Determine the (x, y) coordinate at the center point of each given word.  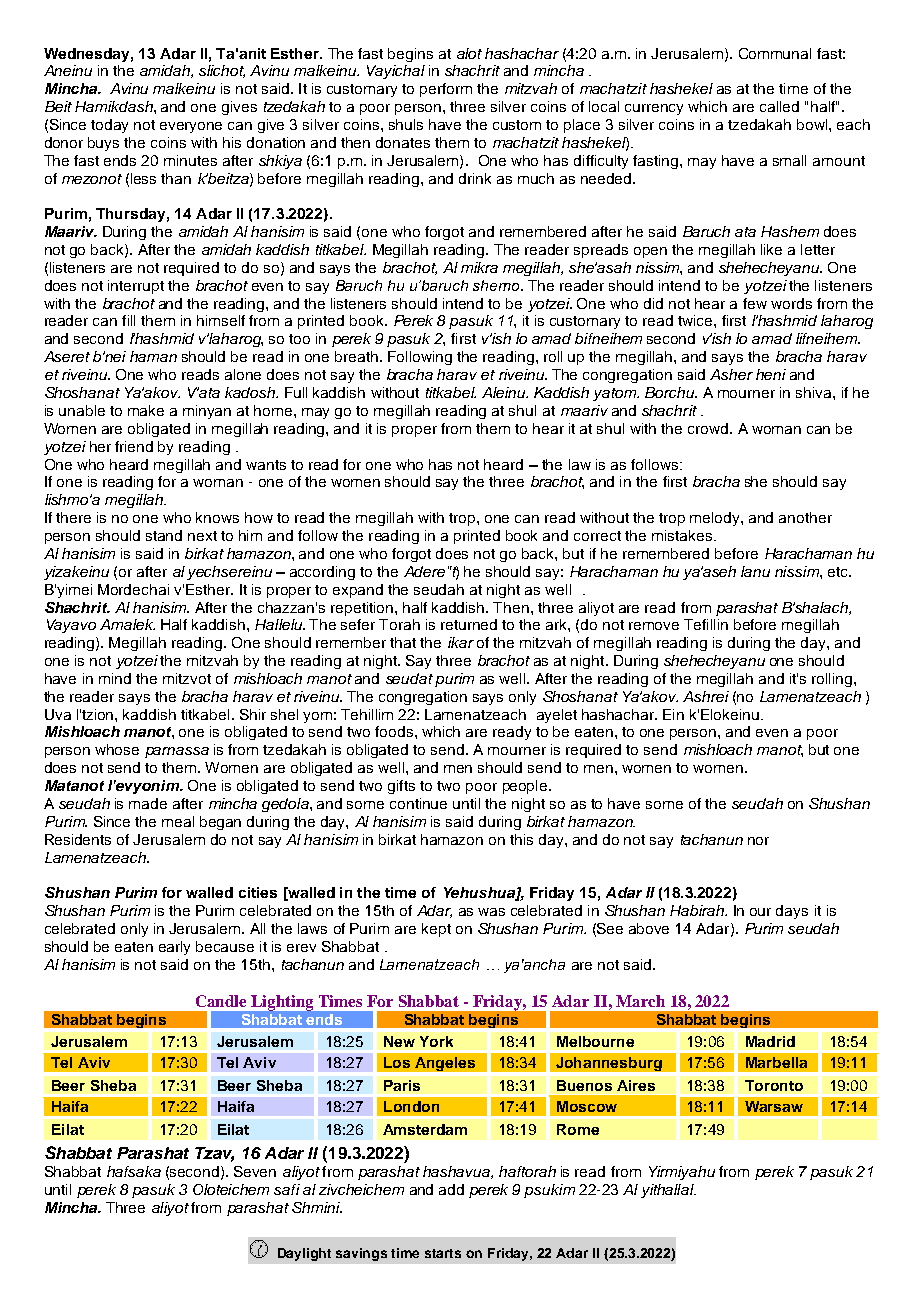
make (146, 410)
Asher (731, 374)
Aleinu (505, 392)
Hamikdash (115, 106)
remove (654, 626)
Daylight (304, 1254)
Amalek (127, 624)
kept (436, 930)
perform (446, 90)
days (792, 912)
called (779, 106)
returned (469, 624)
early (174, 948)
